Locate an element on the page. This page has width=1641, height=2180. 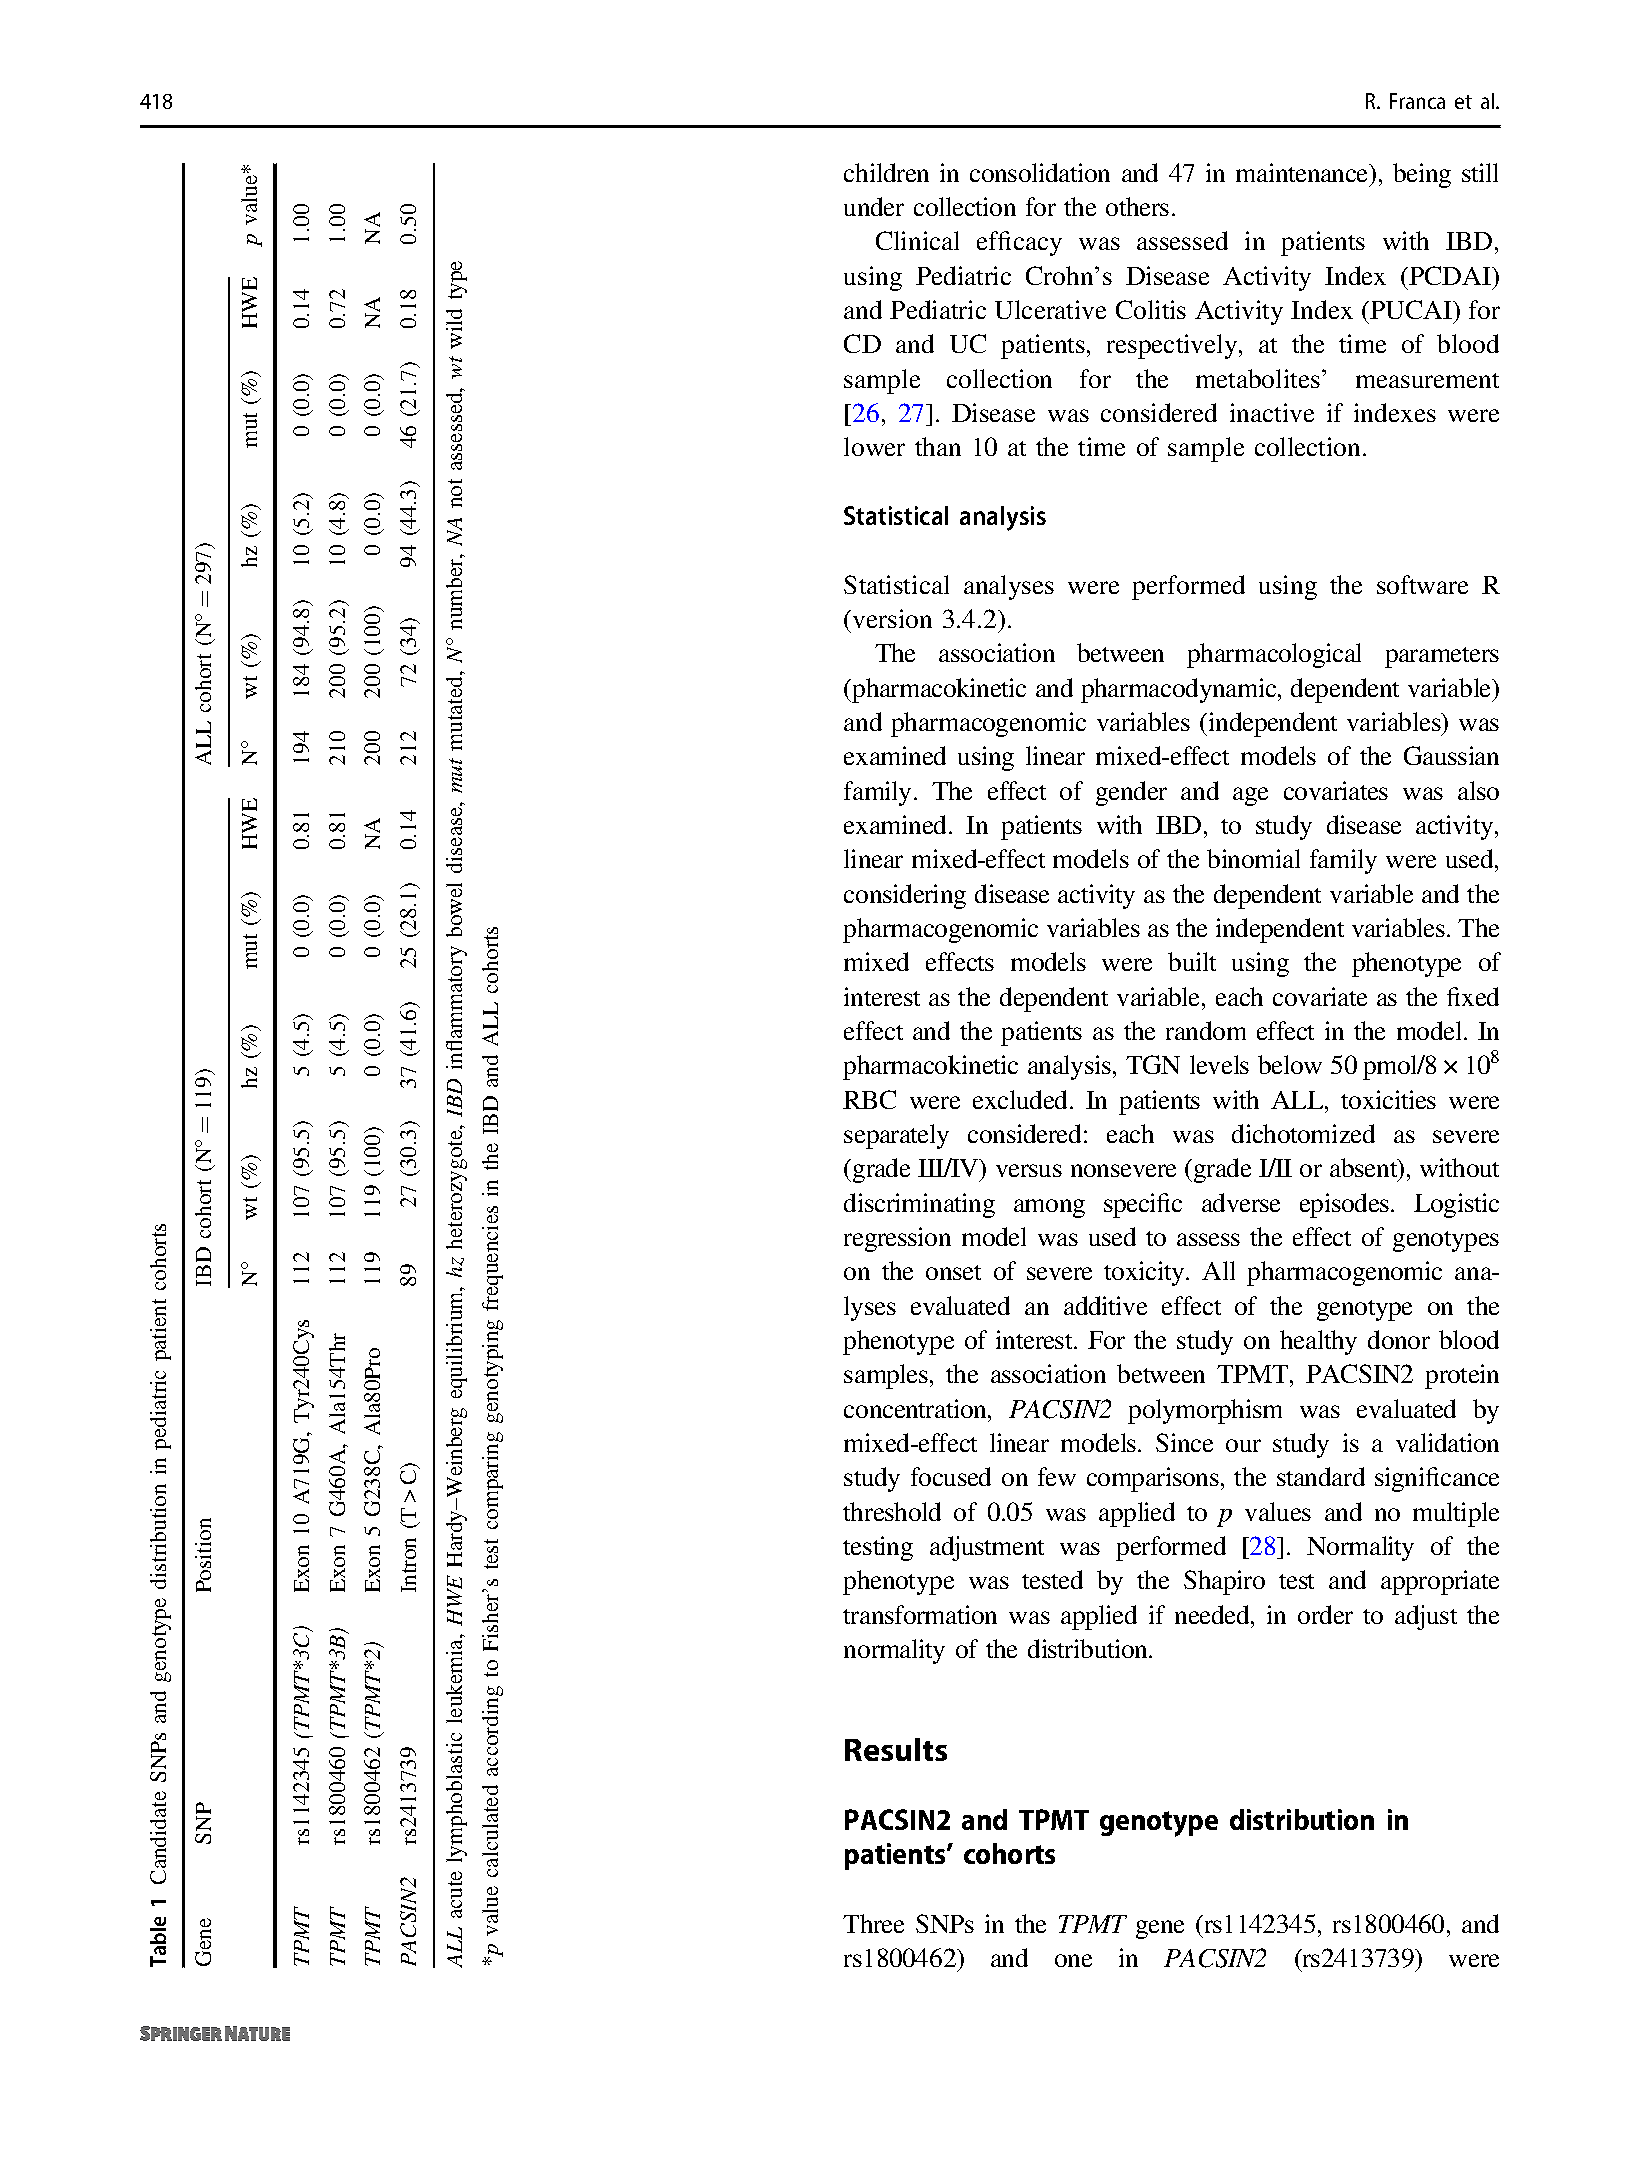
toxicities is located at coordinates (1388, 1099).
